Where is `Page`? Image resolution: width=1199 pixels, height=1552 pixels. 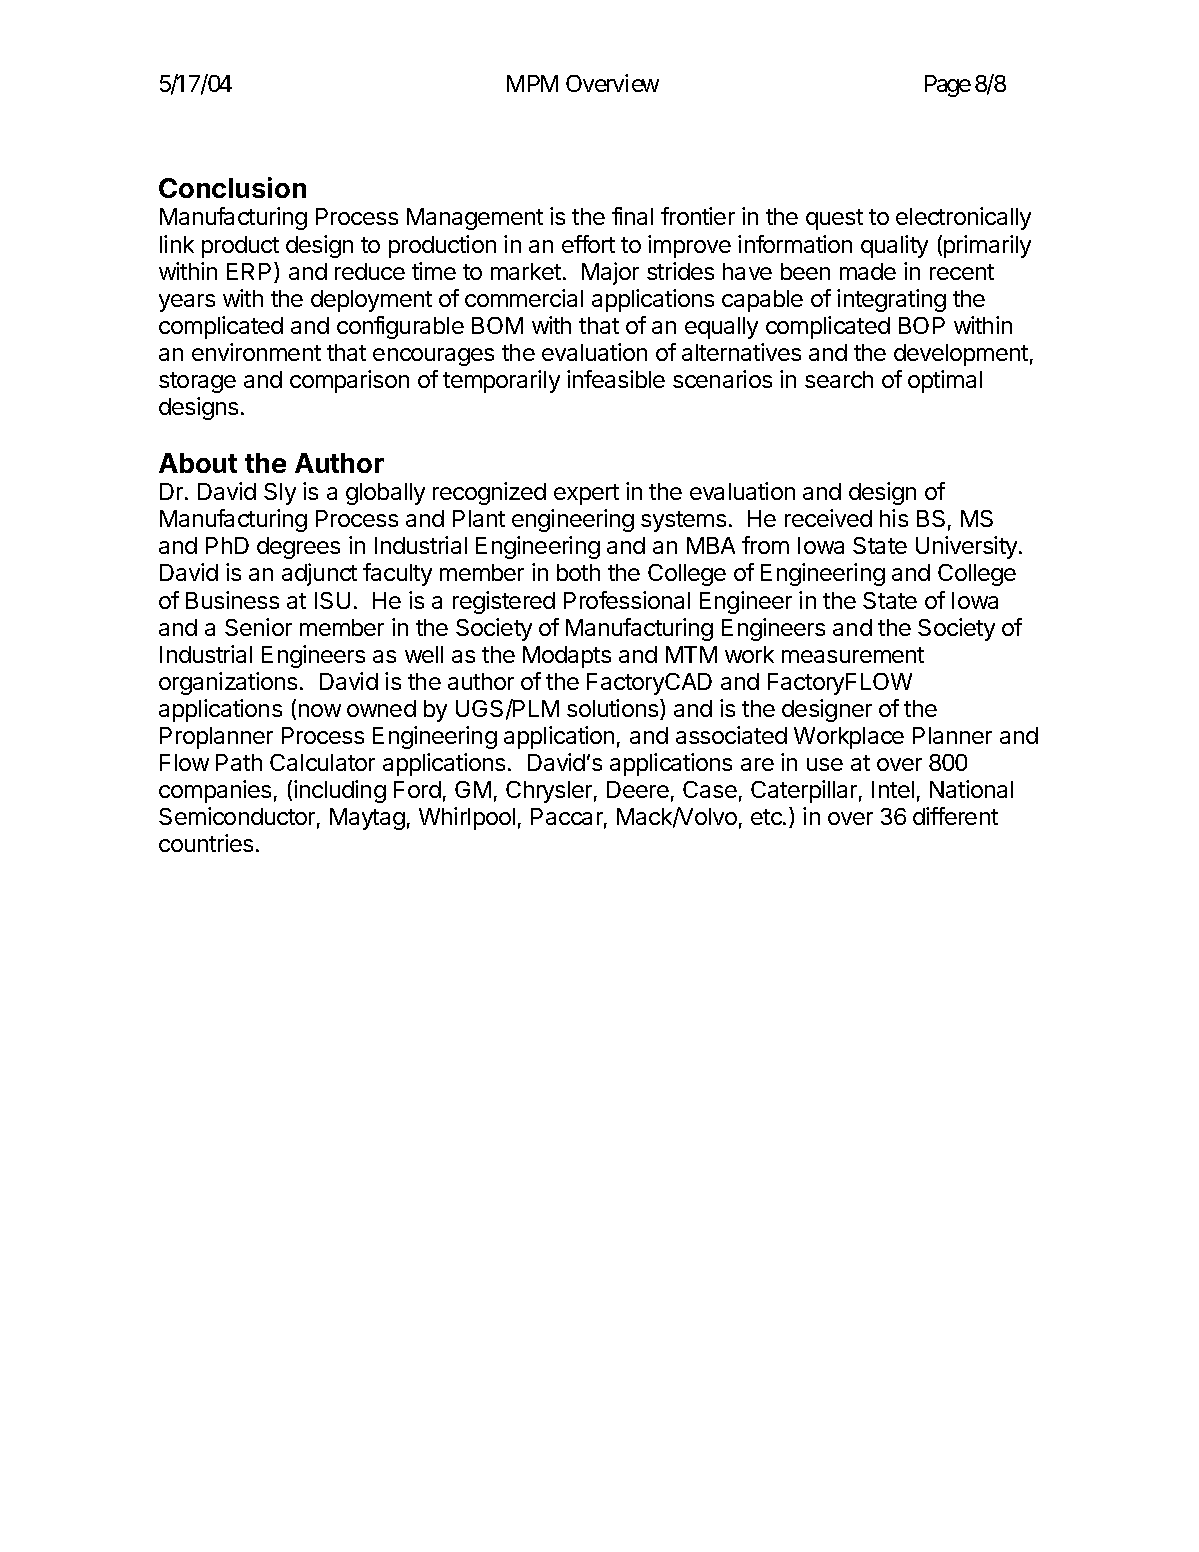
Page is located at coordinates (948, 86).
